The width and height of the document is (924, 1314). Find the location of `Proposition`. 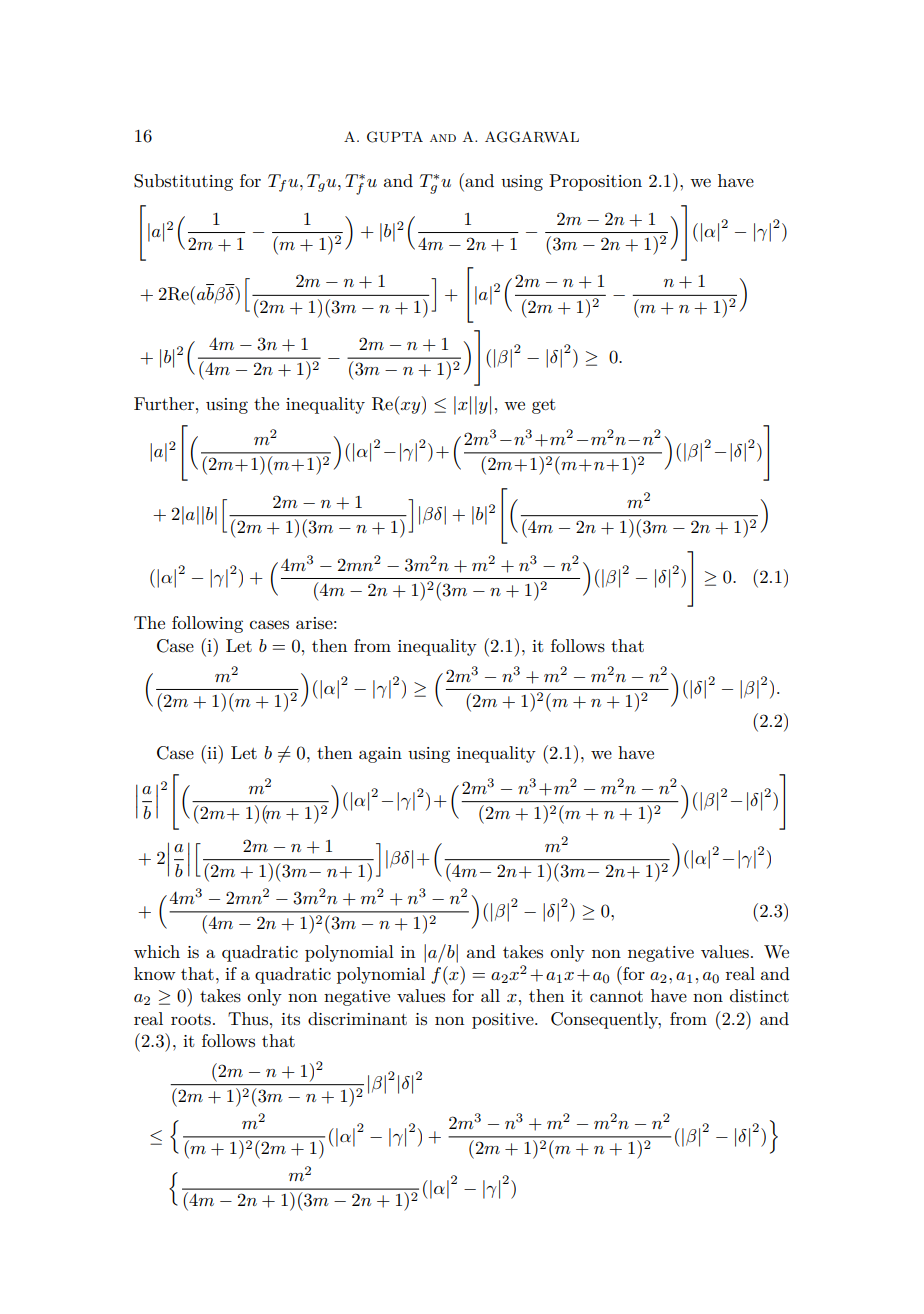

Proposition is located at coordinates (595, 182).
